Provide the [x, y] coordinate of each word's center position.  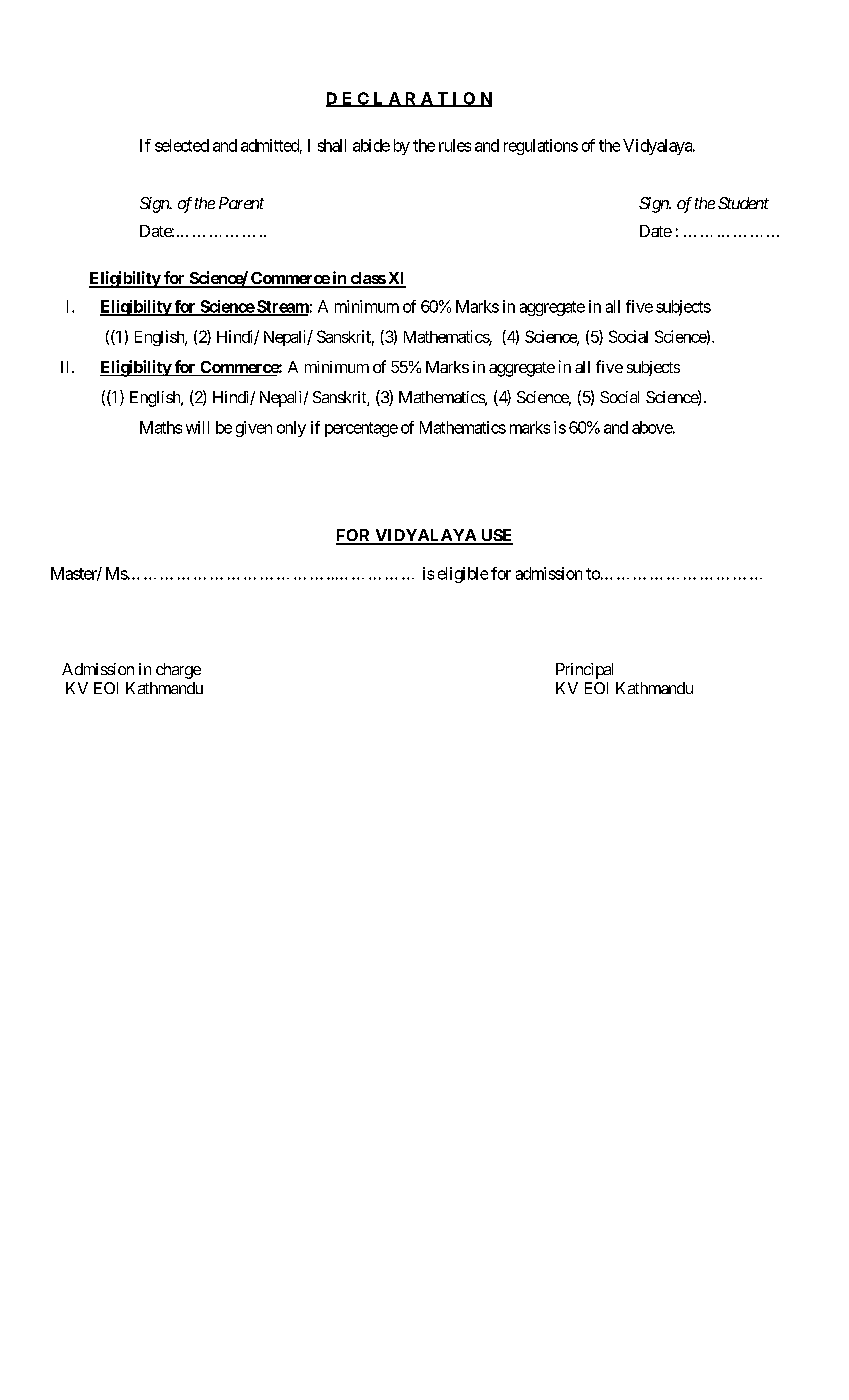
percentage [361, 429]
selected [182, 145]
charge [178, 671]
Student [743, 203]
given [254, 429]
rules [455, 145]
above [652, 427]
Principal [584, 671]
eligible [463, 575]
